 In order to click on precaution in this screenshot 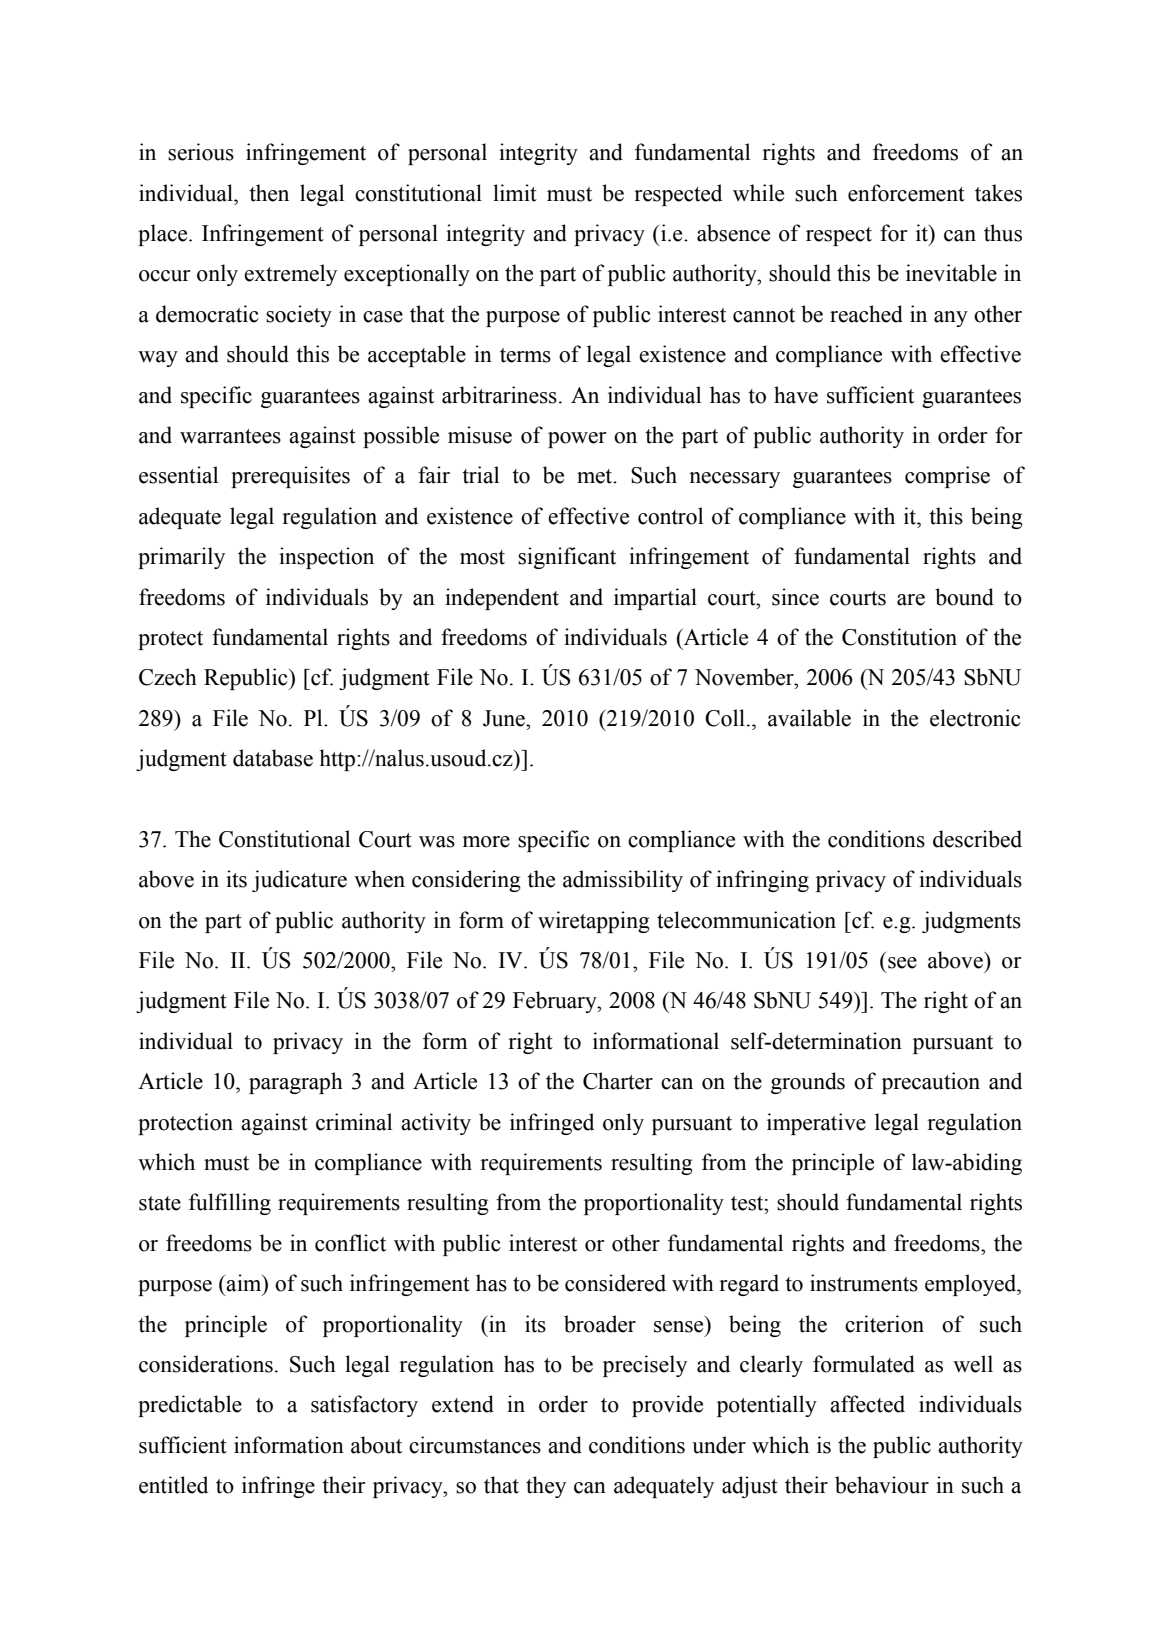, I will do `click(931, 1083)`.
